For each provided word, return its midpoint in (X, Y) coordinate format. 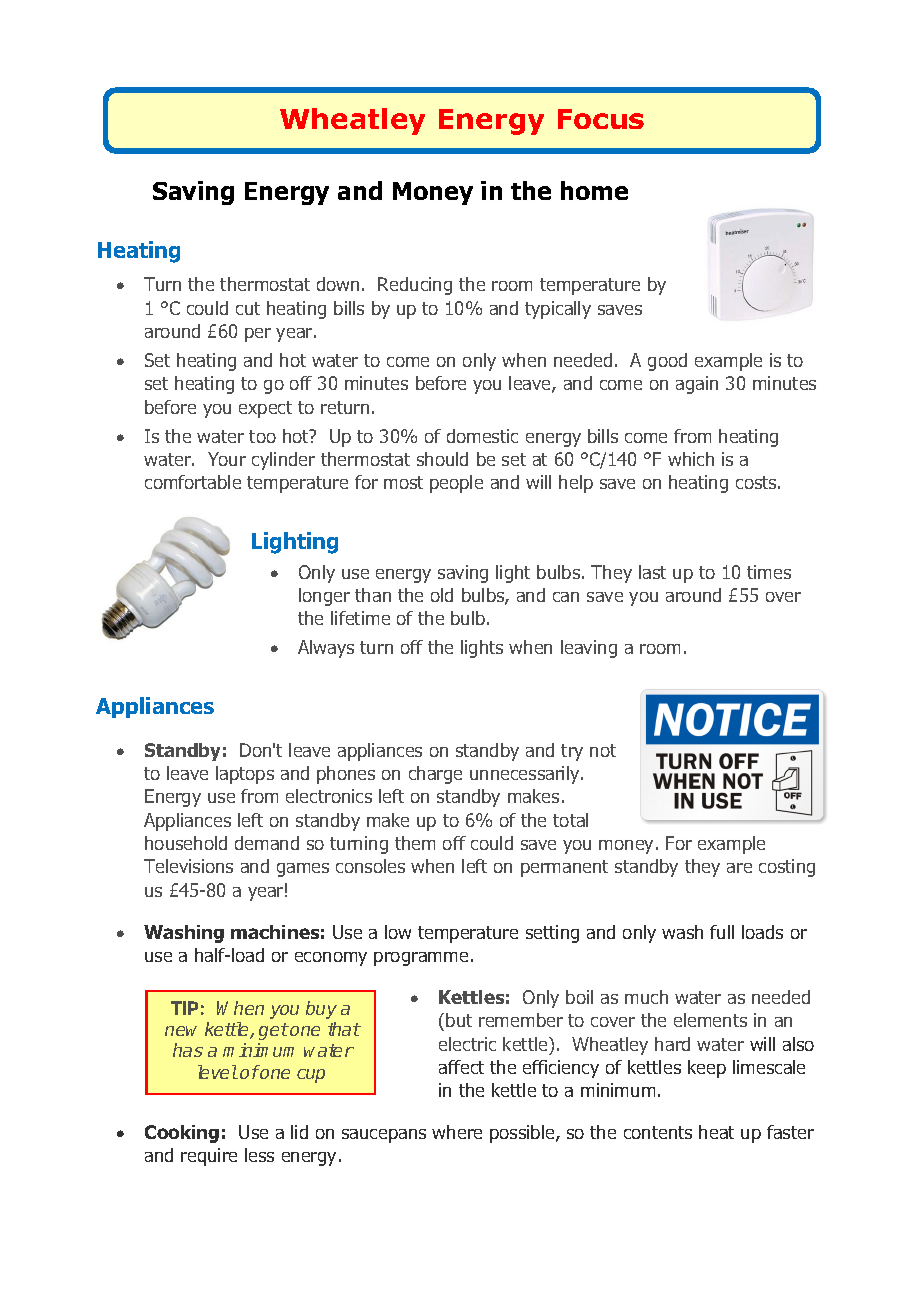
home (594, 190)
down (338, 284)
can (566, 597)
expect (265, 409)
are (739, 868)
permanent (564, 868)
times (769, 572)
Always (326, 649)
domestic (482, 436)
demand (267, 843)
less (259, 1155)
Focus (601, 119)
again (697, 385)
